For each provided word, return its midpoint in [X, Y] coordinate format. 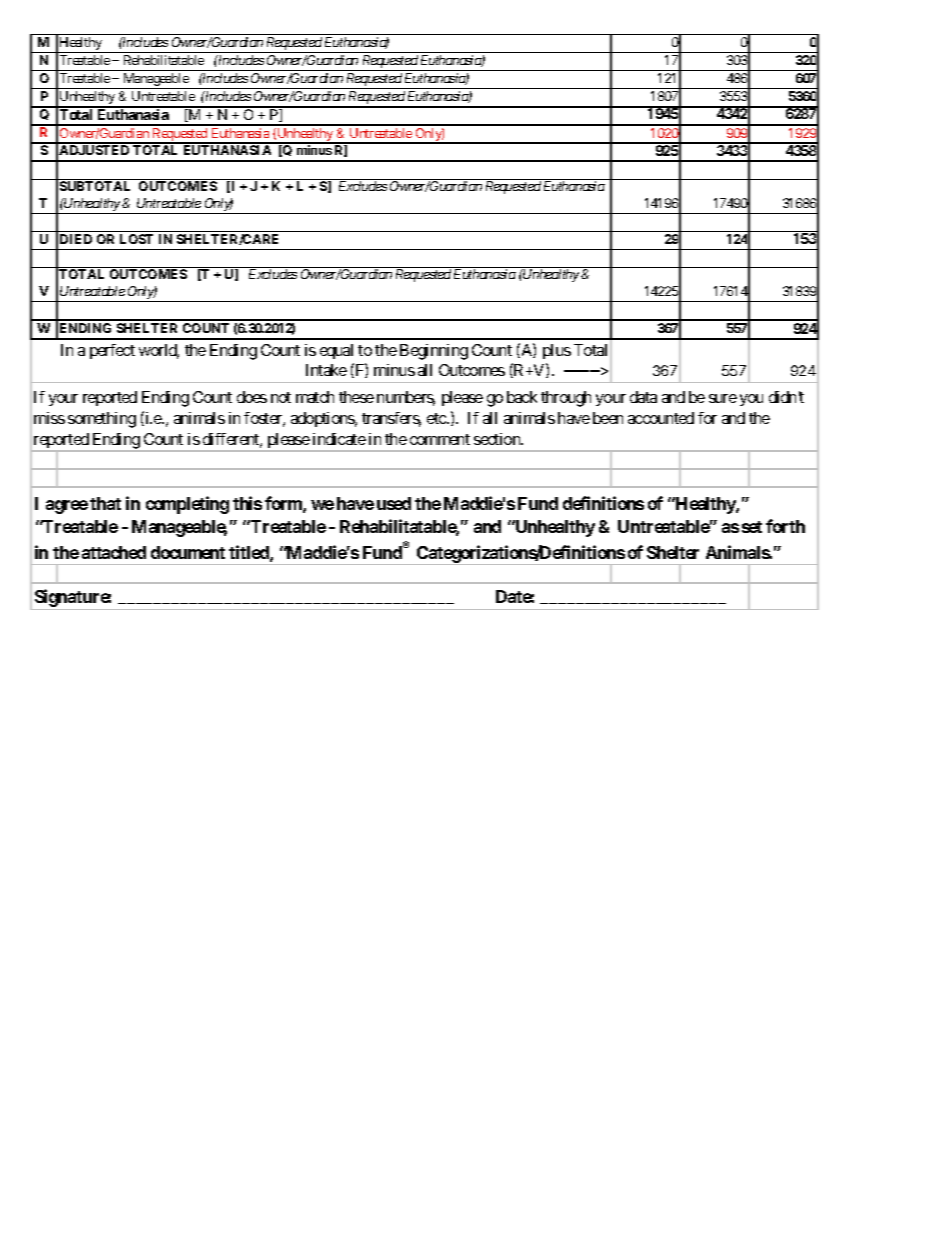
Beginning [434, 352]
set [752, 527]
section [498, 439]
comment [440, 439]
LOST [136, 239]
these [356, 397]
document [188, 552]
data [643, 397]
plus [557, 351]
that [105, 503]
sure [723, 398]
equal [336, 351]
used [394, 503]
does [252, 397]
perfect [112, 351]
